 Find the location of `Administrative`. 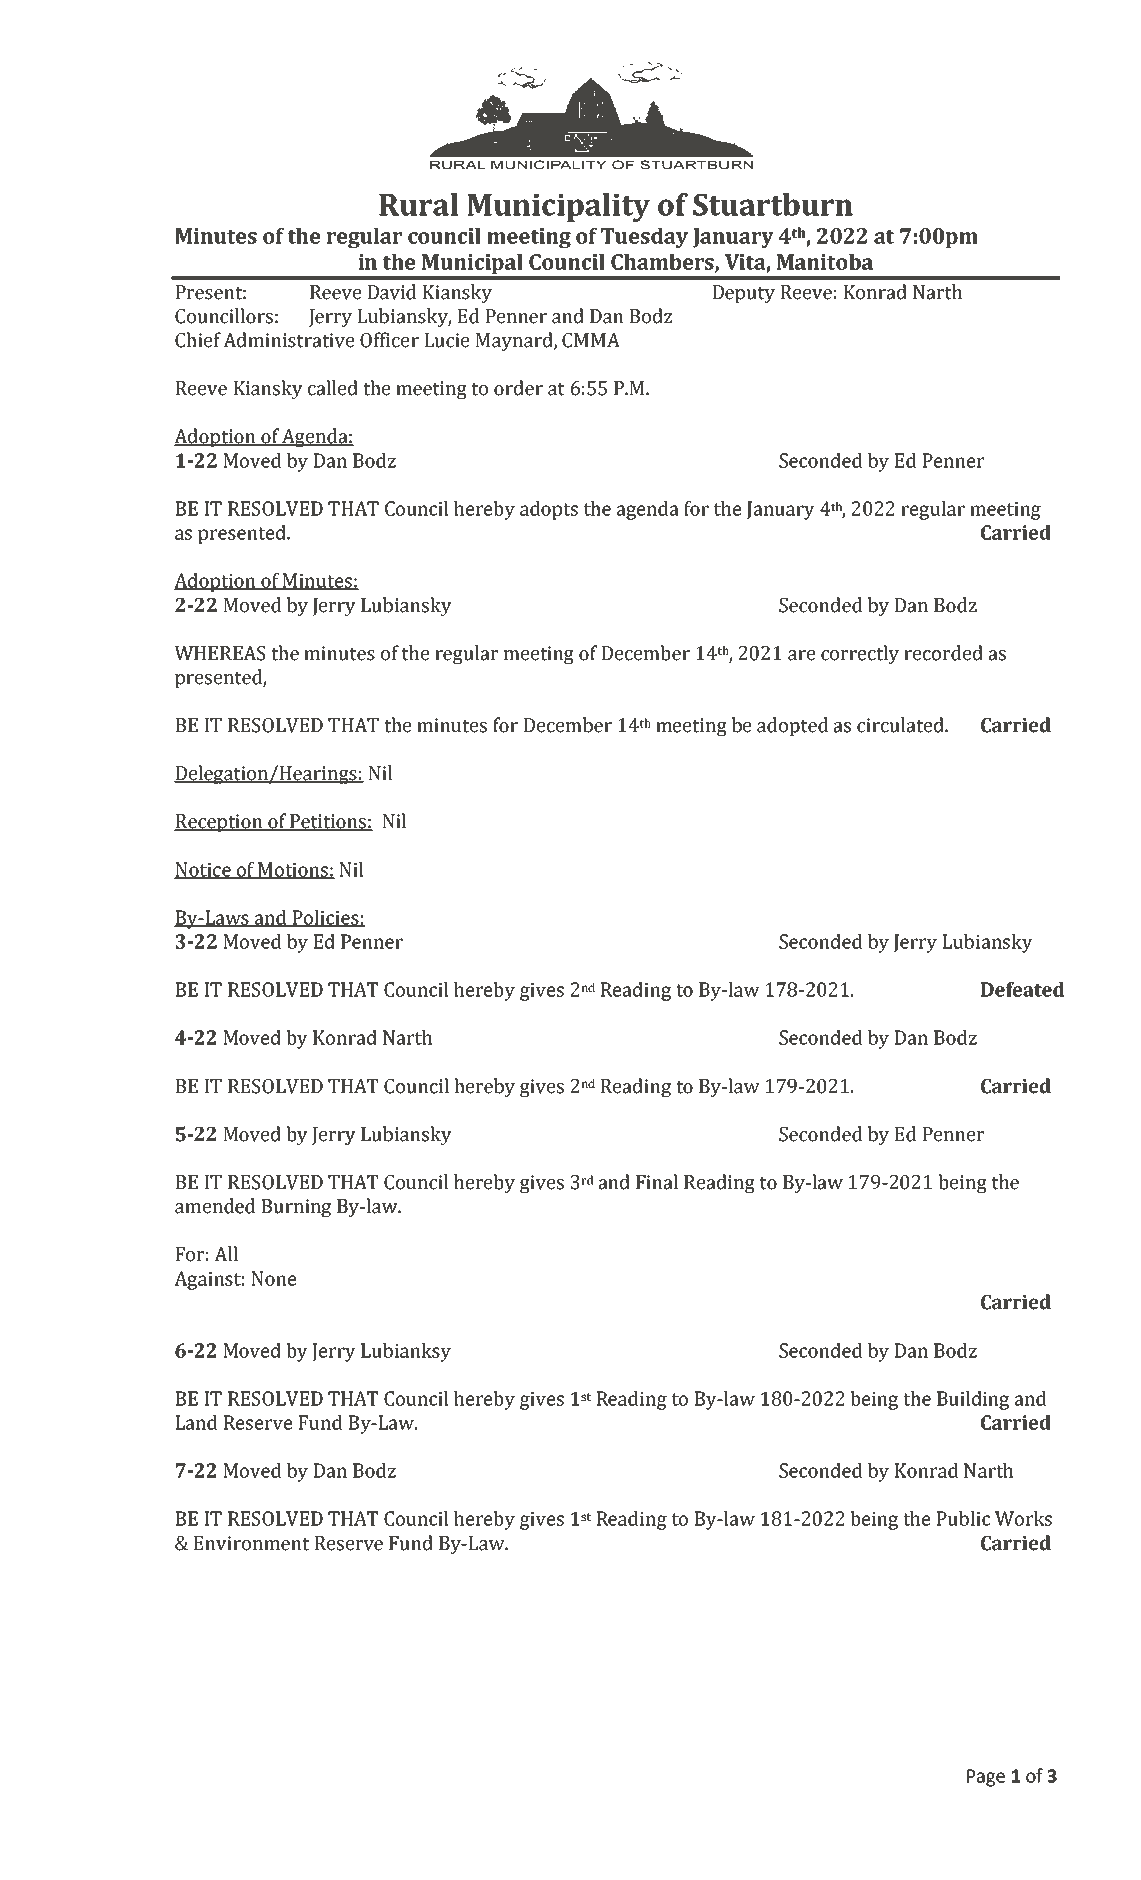

Administrative is located at coordinates (288, 340).
